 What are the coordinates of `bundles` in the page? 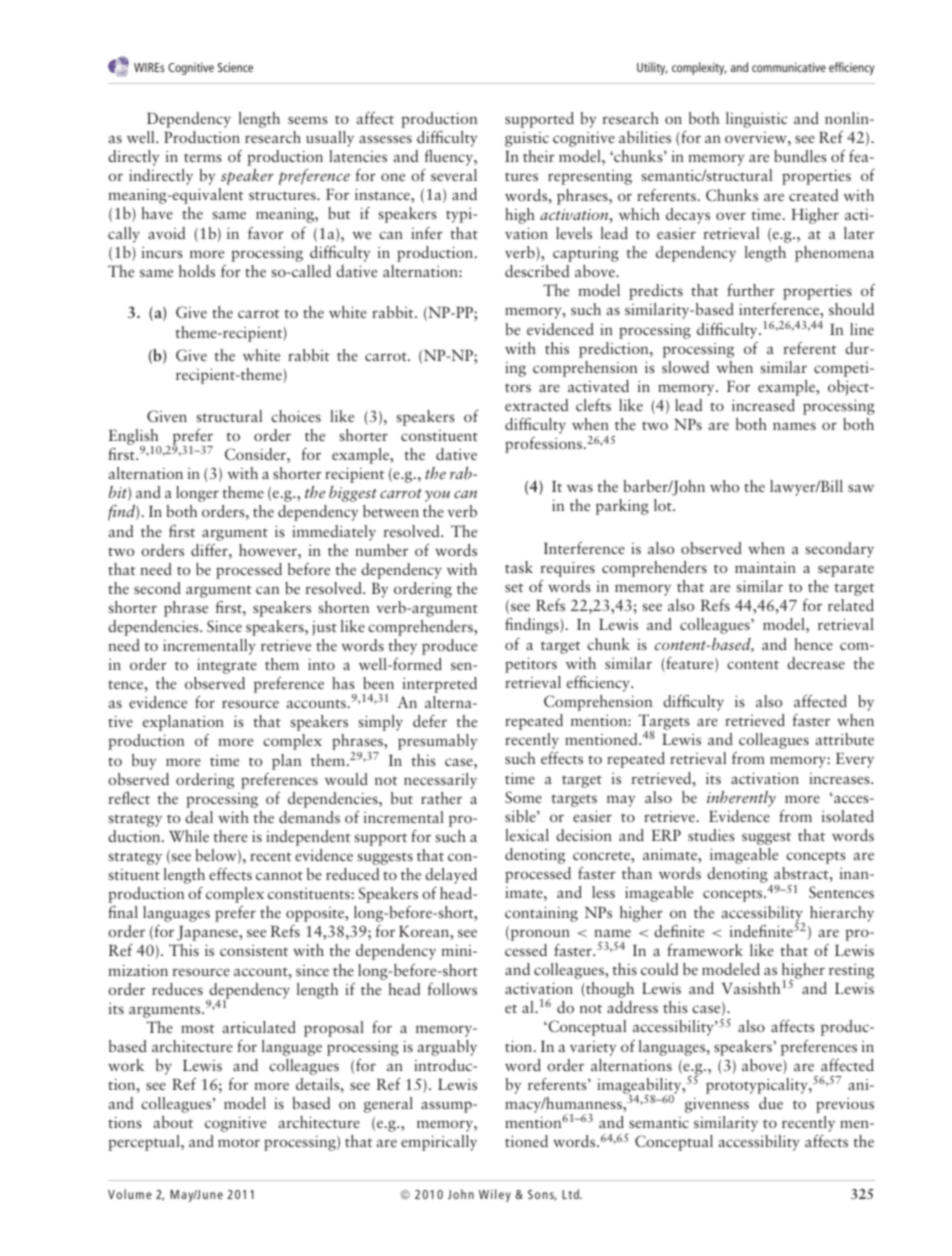 It's located at (800, 156).
